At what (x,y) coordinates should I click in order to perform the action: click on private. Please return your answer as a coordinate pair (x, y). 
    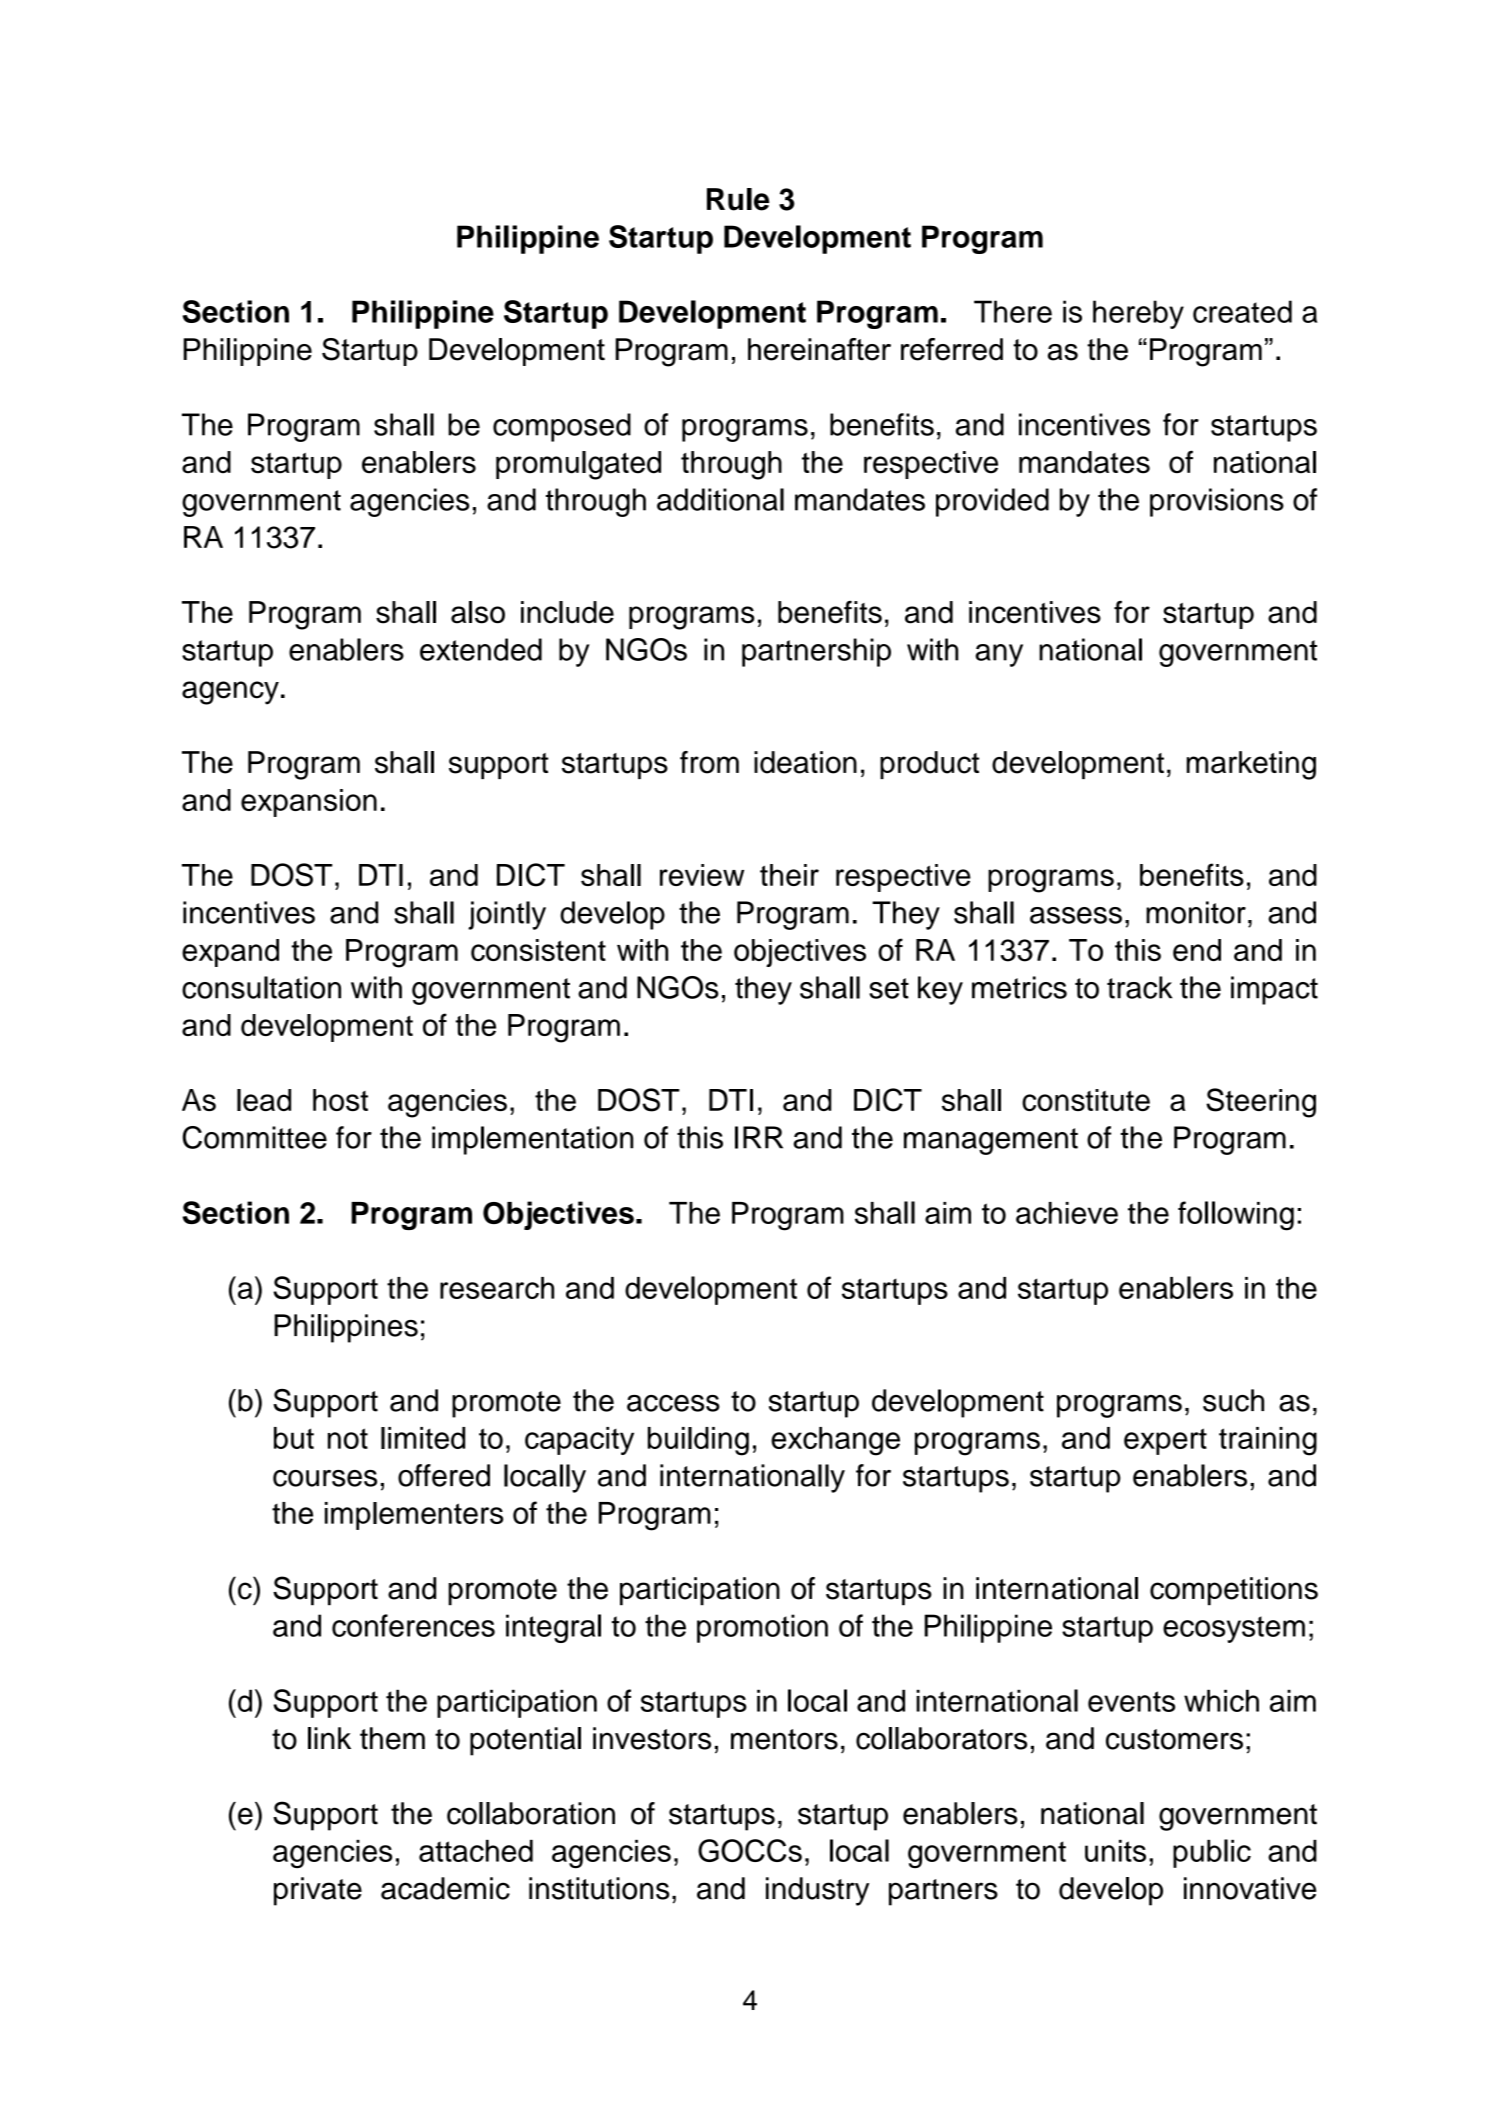
    Looking at the image, I should click on (318, 1891).
